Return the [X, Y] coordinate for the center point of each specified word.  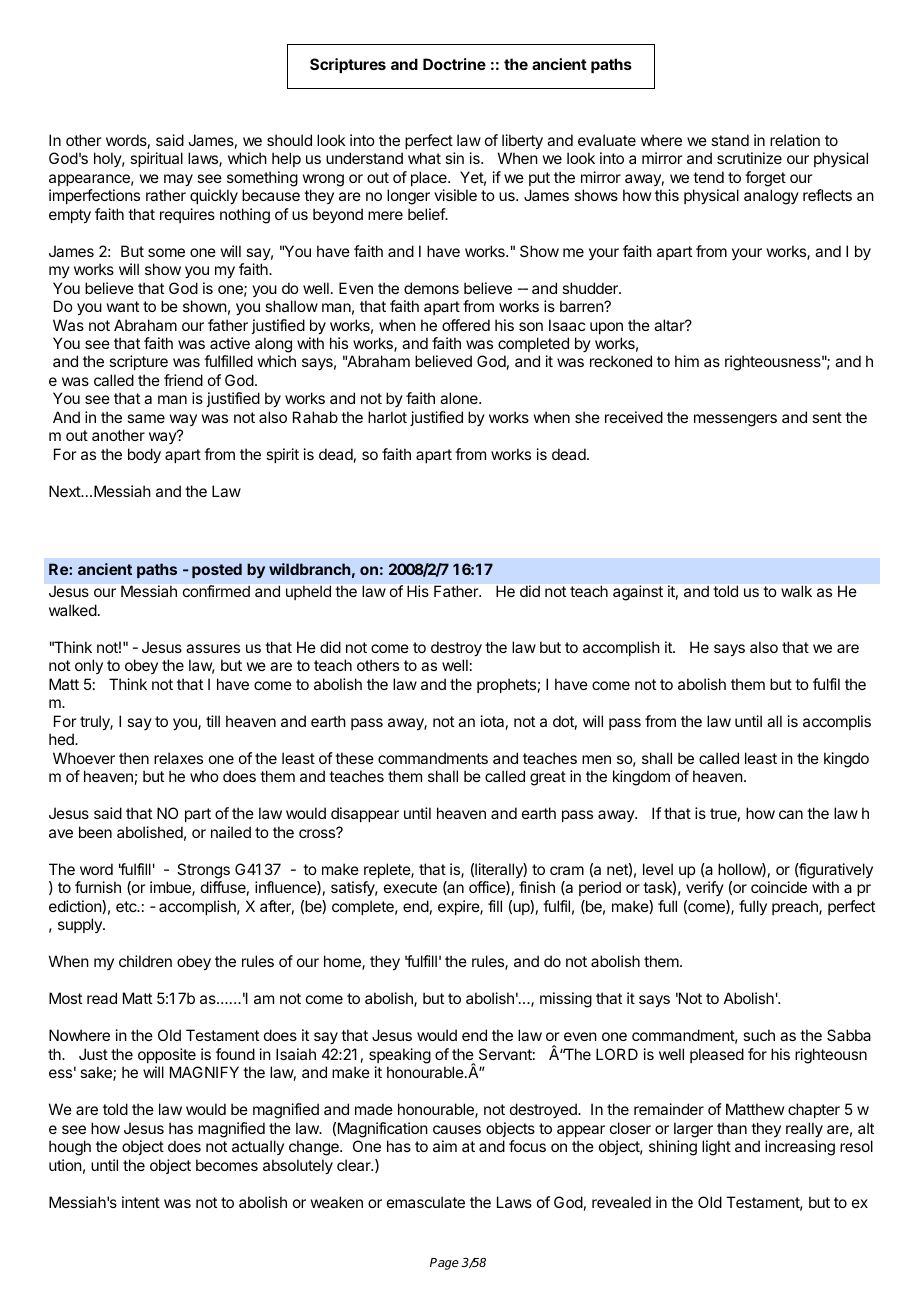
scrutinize [749, 158]
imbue [171, 888]
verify [705, 888]
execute [410, 887]
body [144, 456]
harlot [387, 417]
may [178, 180]
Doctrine [454, 64]
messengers [735, 420]
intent [141, 1202]
